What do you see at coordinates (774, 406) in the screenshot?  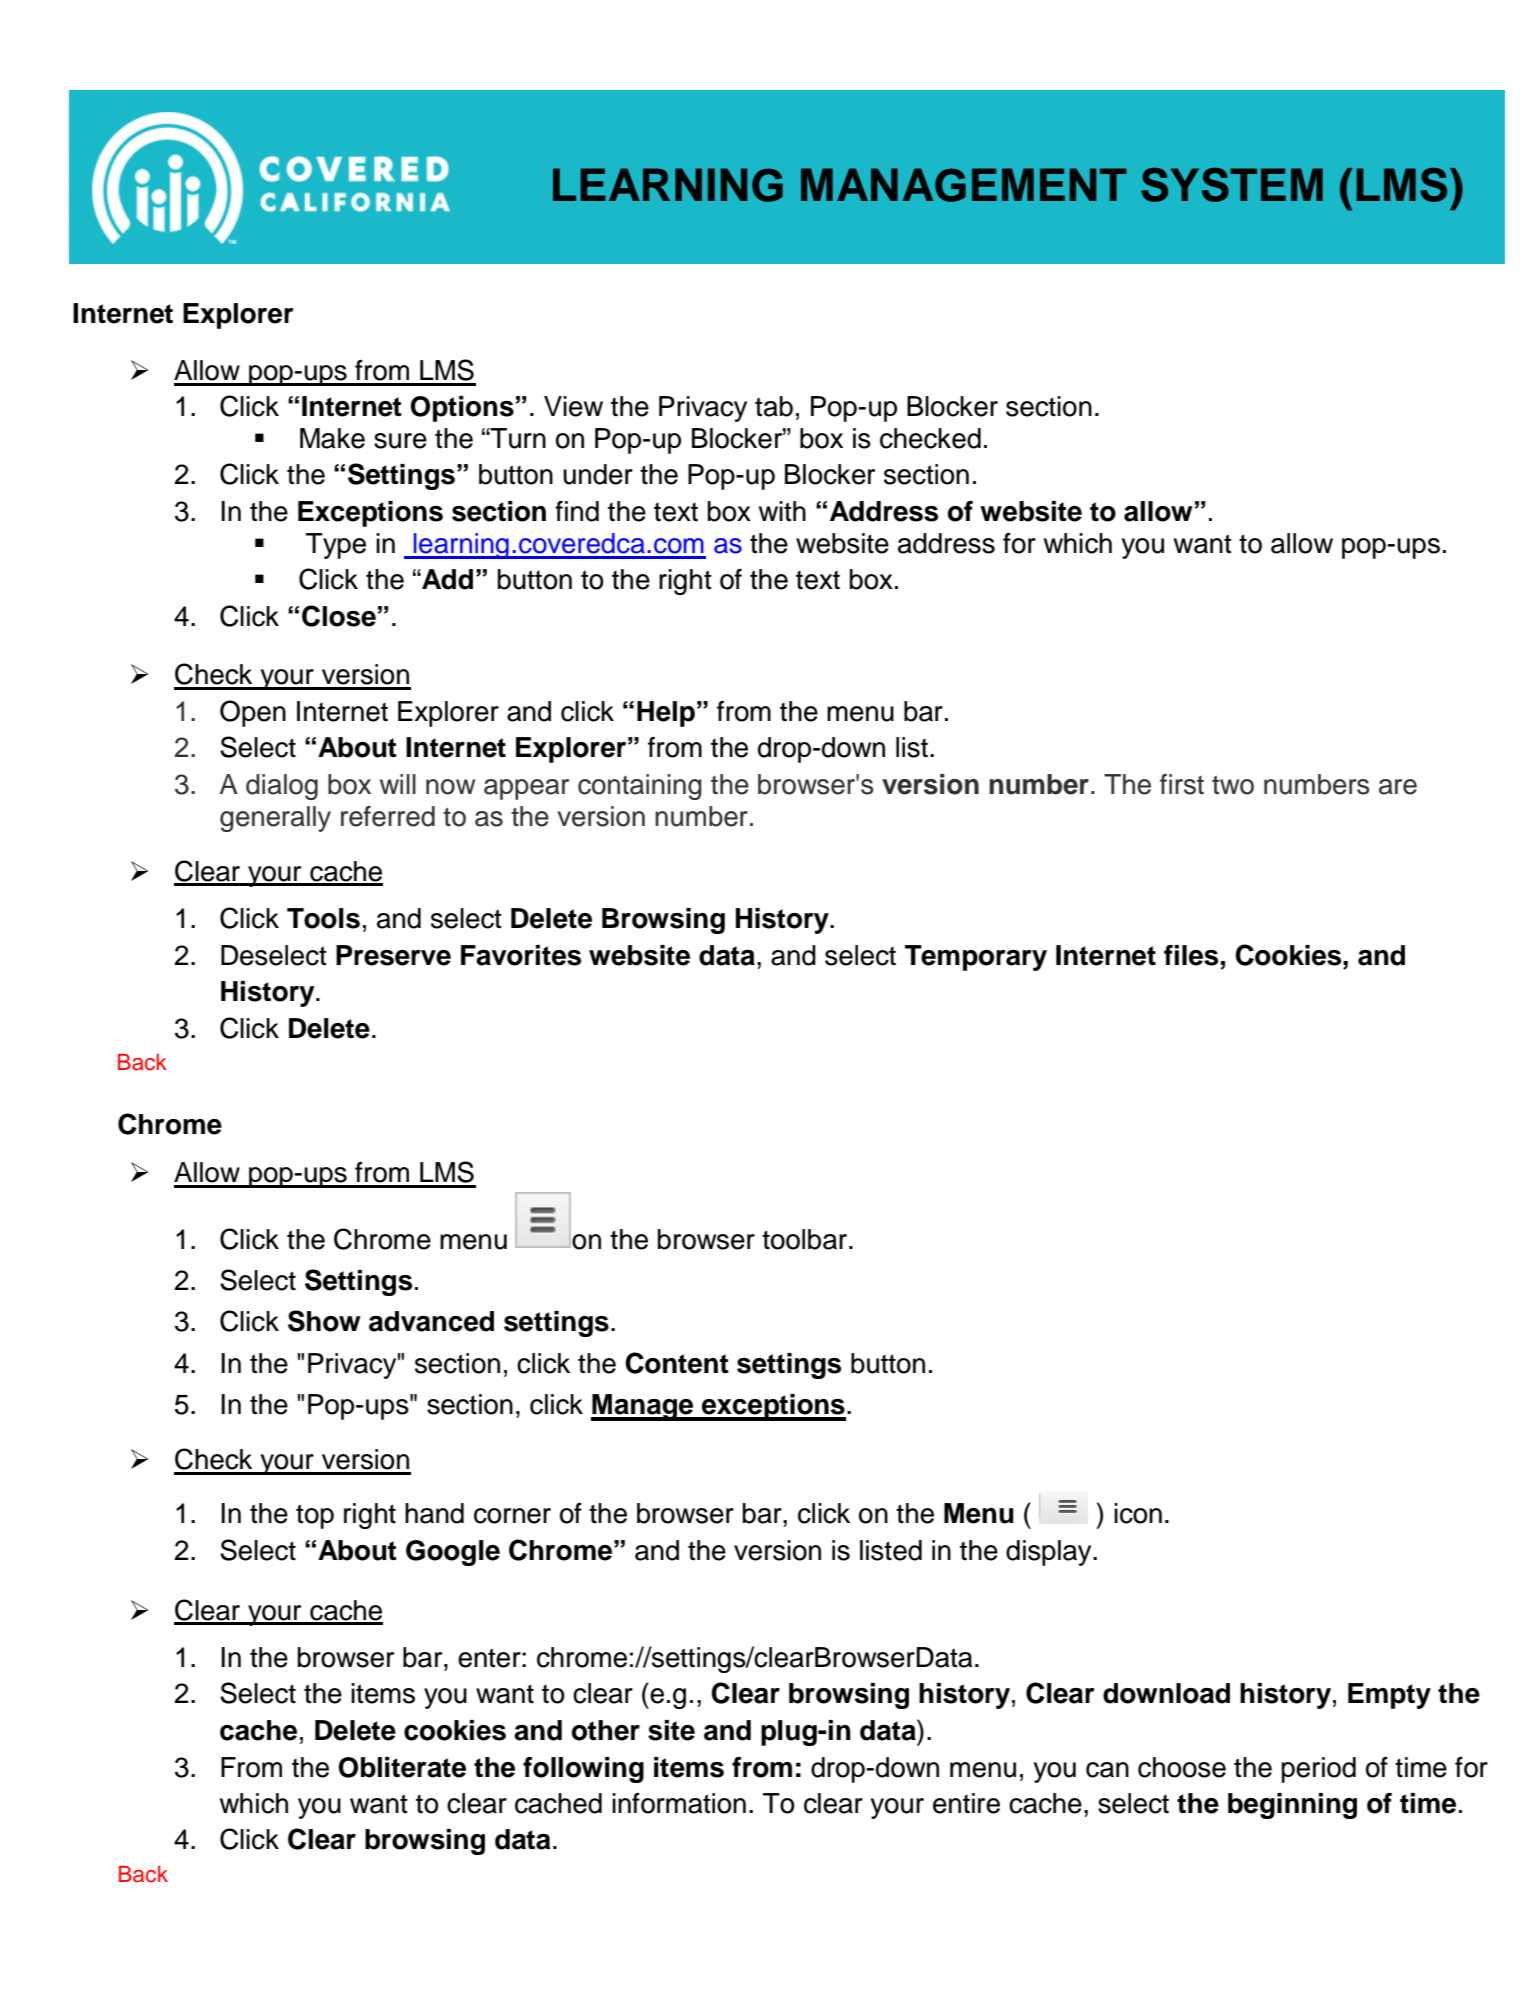 I see `tab` at bounding box center [774, 406].
